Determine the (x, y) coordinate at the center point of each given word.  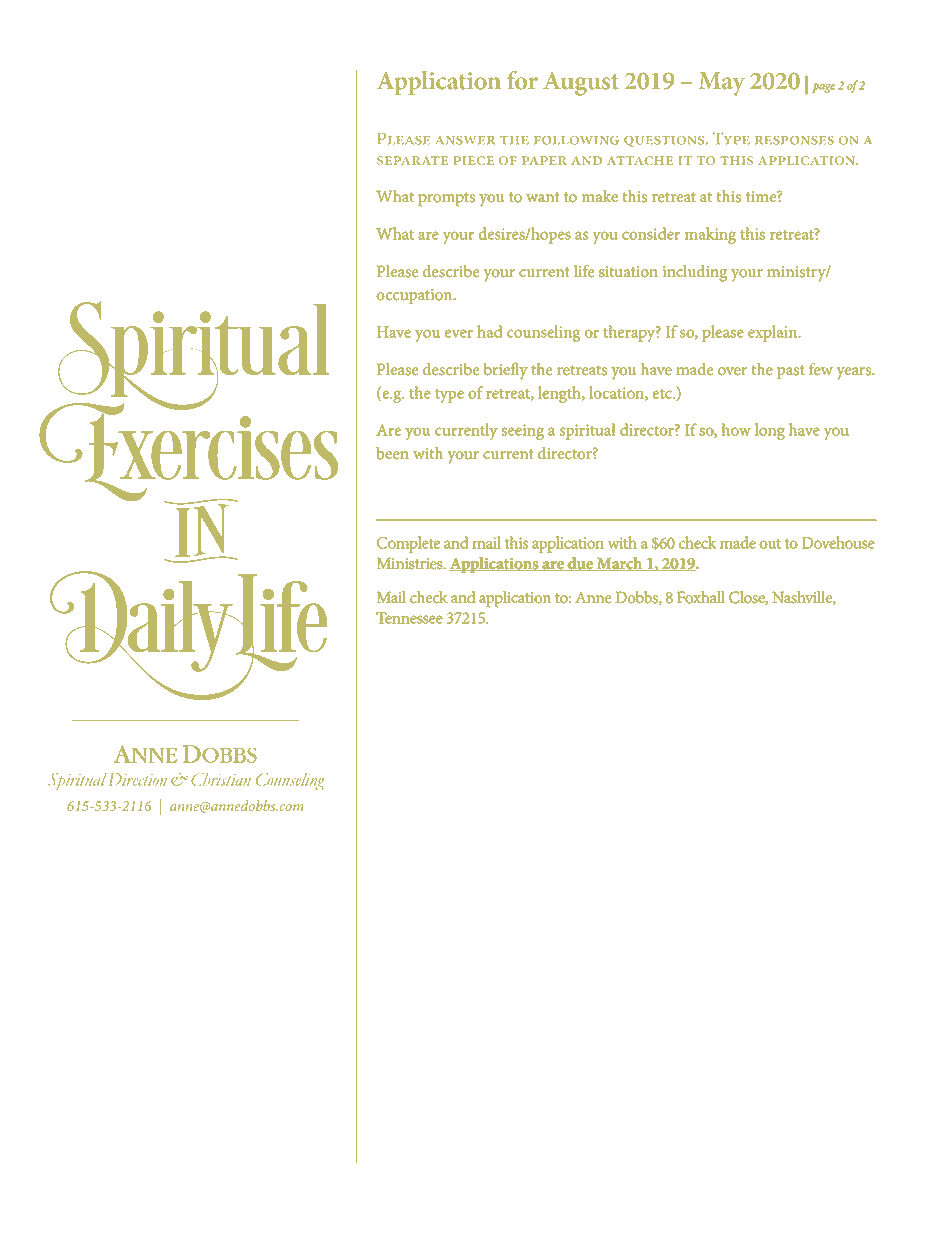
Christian (221, 779)
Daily (153, 635)
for (522, 80)
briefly (506, 371)
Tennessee (409, 618)
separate (412, 160)
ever (459, 333)
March (620, 564)
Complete (408, 544)
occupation (415, 297)
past (791, 372)
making (710, 235)
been (392, 453)
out (770, 544)
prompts (446, 199)
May (722, 84)
